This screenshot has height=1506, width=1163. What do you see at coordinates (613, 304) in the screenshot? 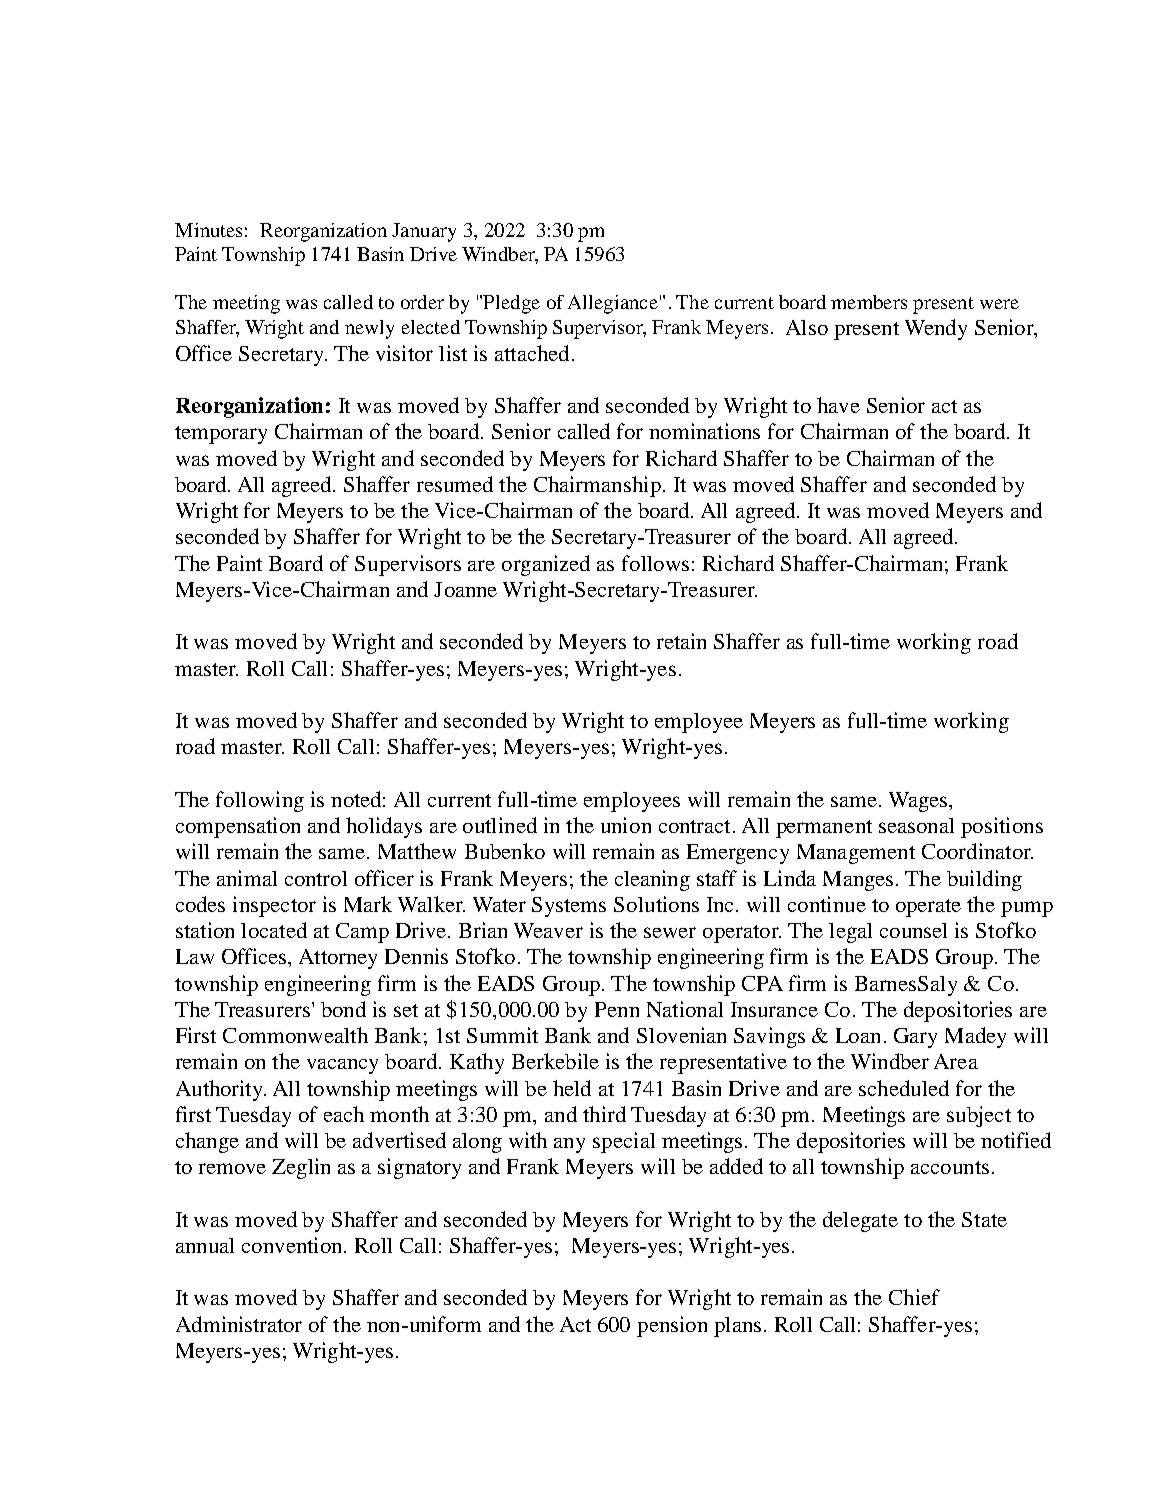
I see `Allegiance` at bounding box center [613, 304].
